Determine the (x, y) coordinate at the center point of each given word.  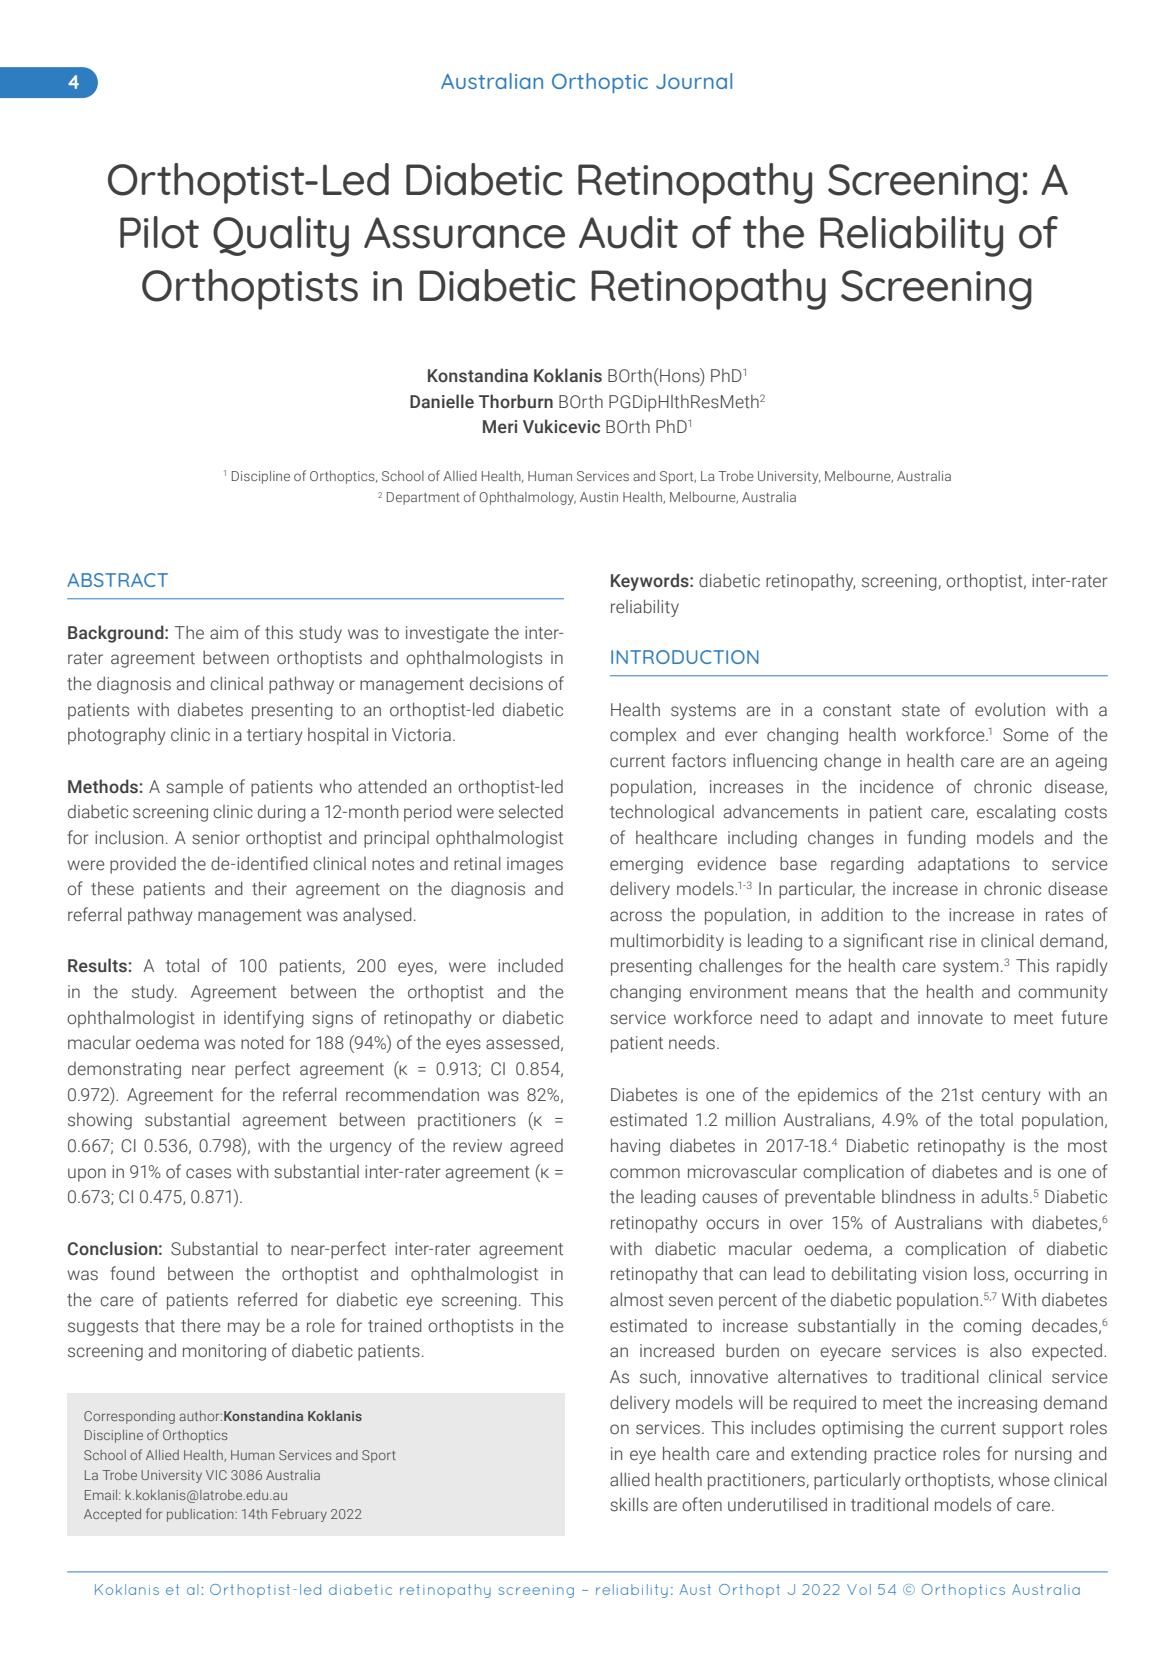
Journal (694, 81)
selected (531, 811)
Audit (628, 232)
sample (194, 788)
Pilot (159, 232)
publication (201, 1515)
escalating (1016, 813)
